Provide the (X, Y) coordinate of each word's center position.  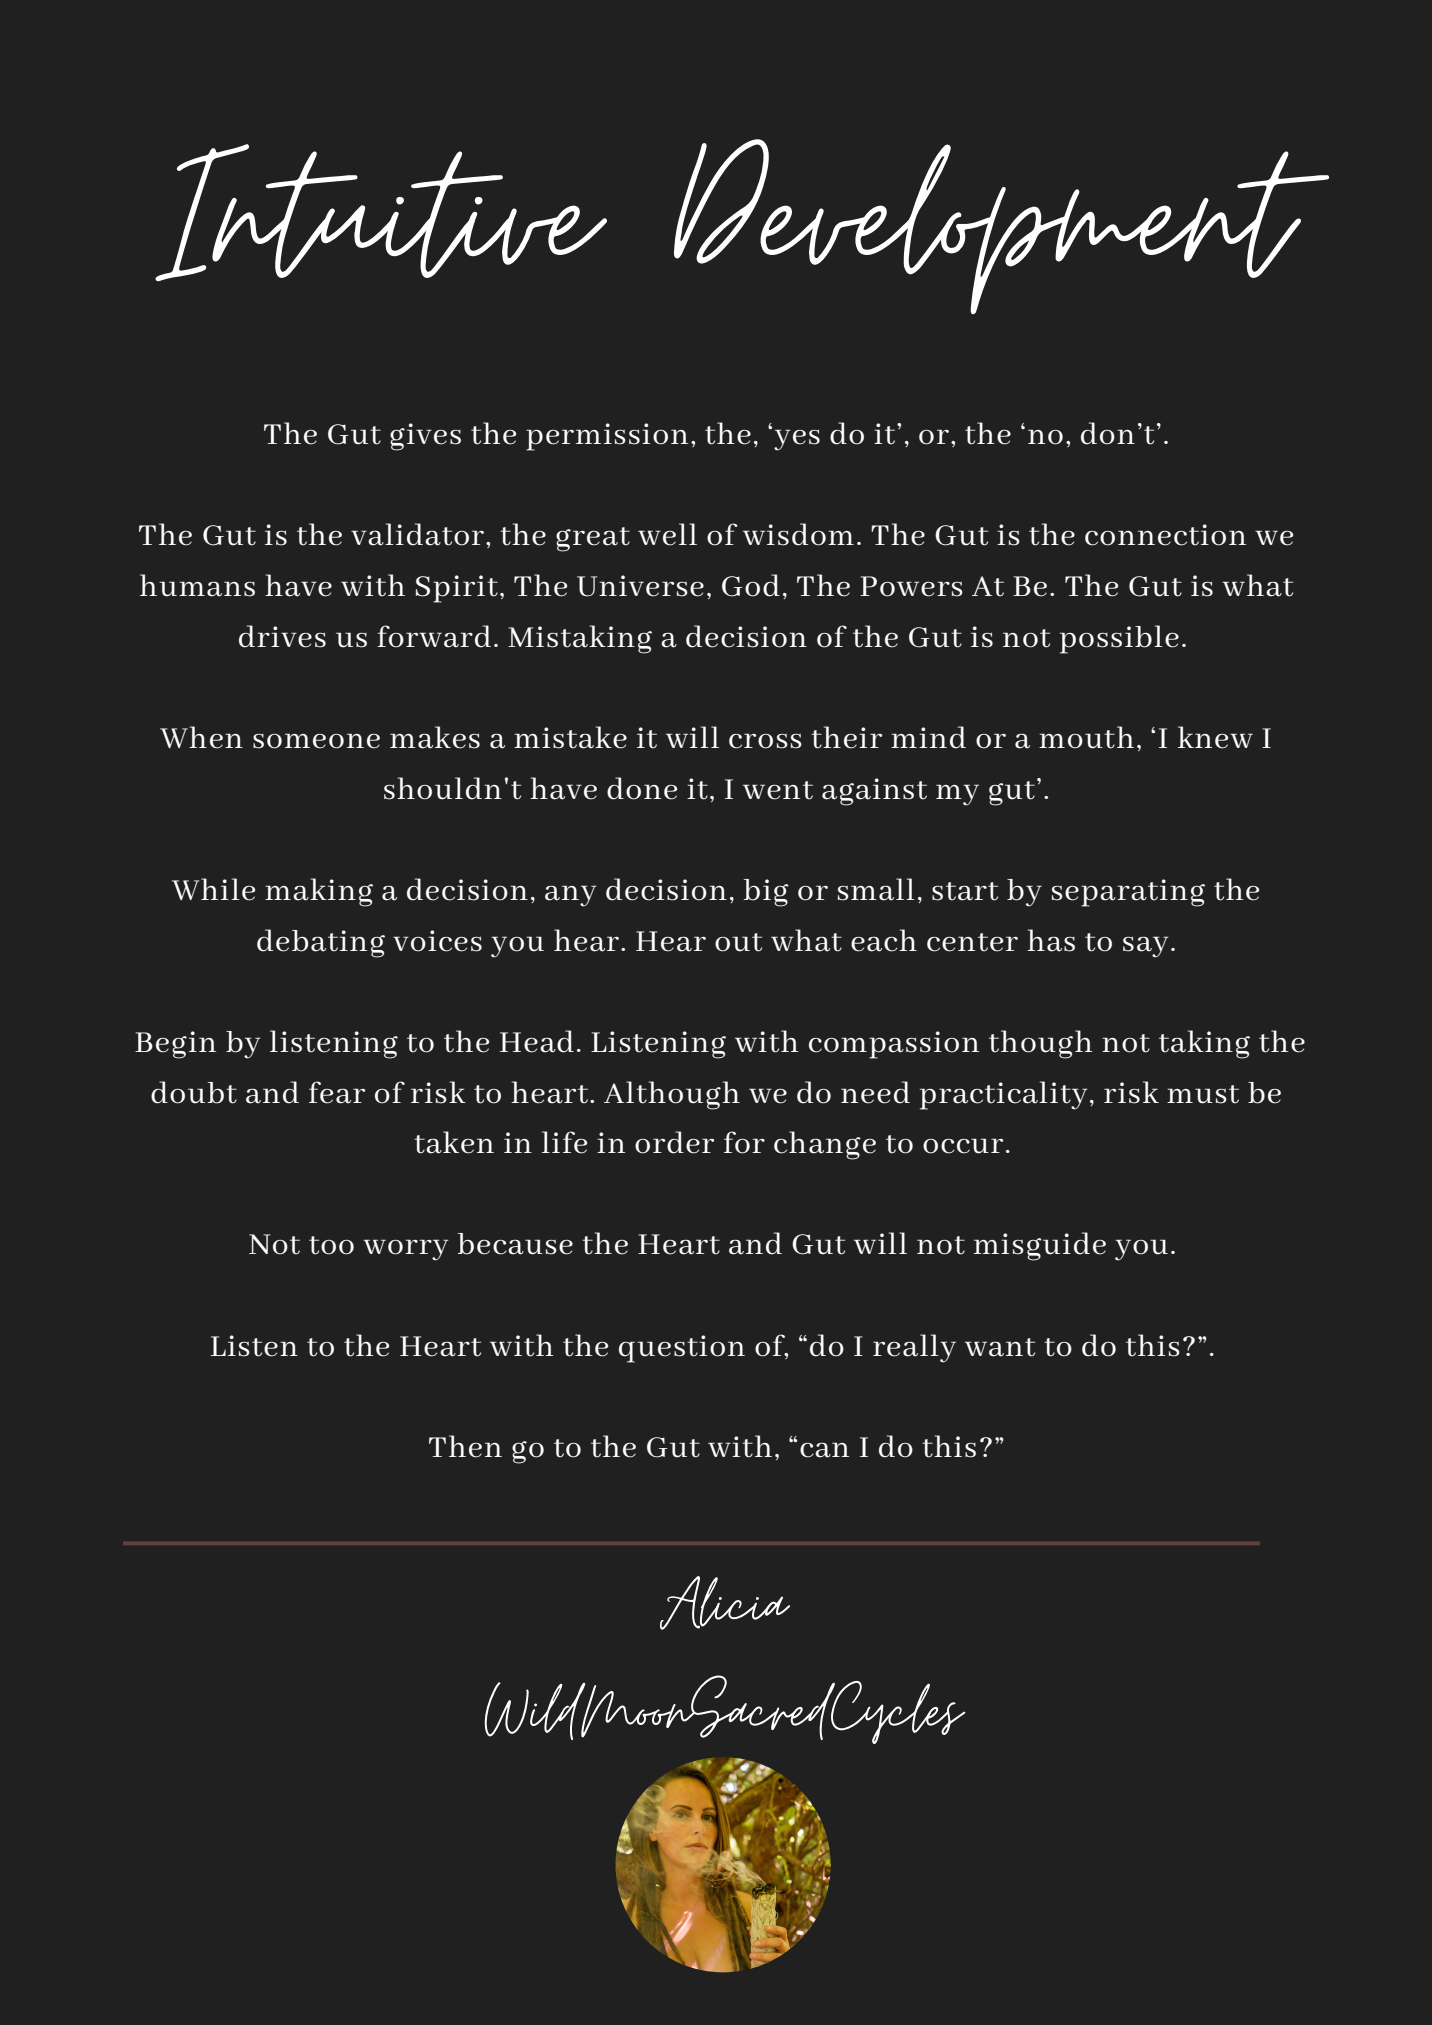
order (674, 1142)
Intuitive (381, 212)
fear (337, 1092)
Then (465, 1446)
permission (607, 437)
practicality (1003, 1095)
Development (1001, 226)
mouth (1086, 737)
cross (765, 741)
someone (316, 741)
